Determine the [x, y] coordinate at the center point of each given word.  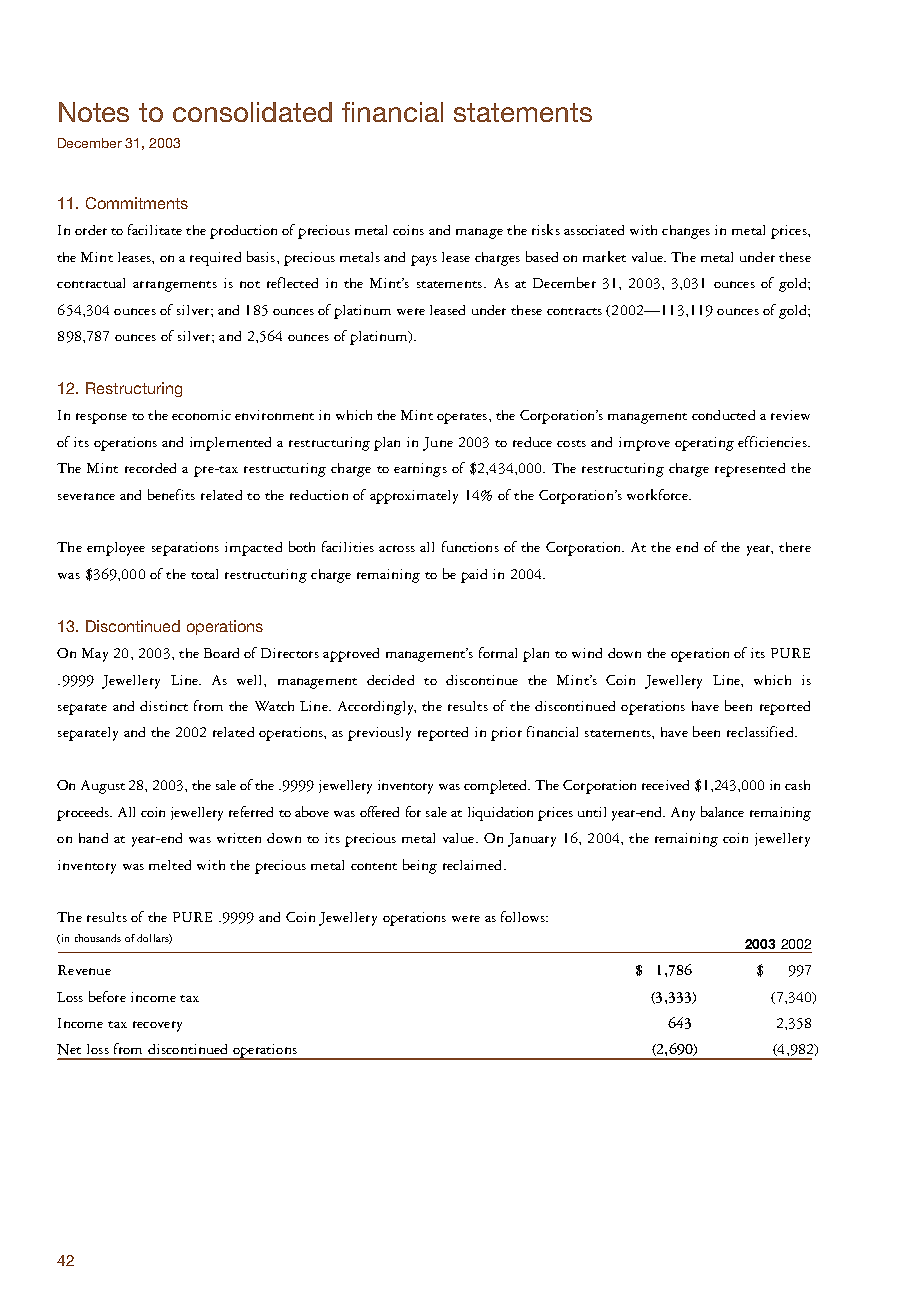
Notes [94, 112]
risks [546, 229]
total [204, 574]
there [795, 547]
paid [474, 576]
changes [686, 232]
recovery [157, 1026]
